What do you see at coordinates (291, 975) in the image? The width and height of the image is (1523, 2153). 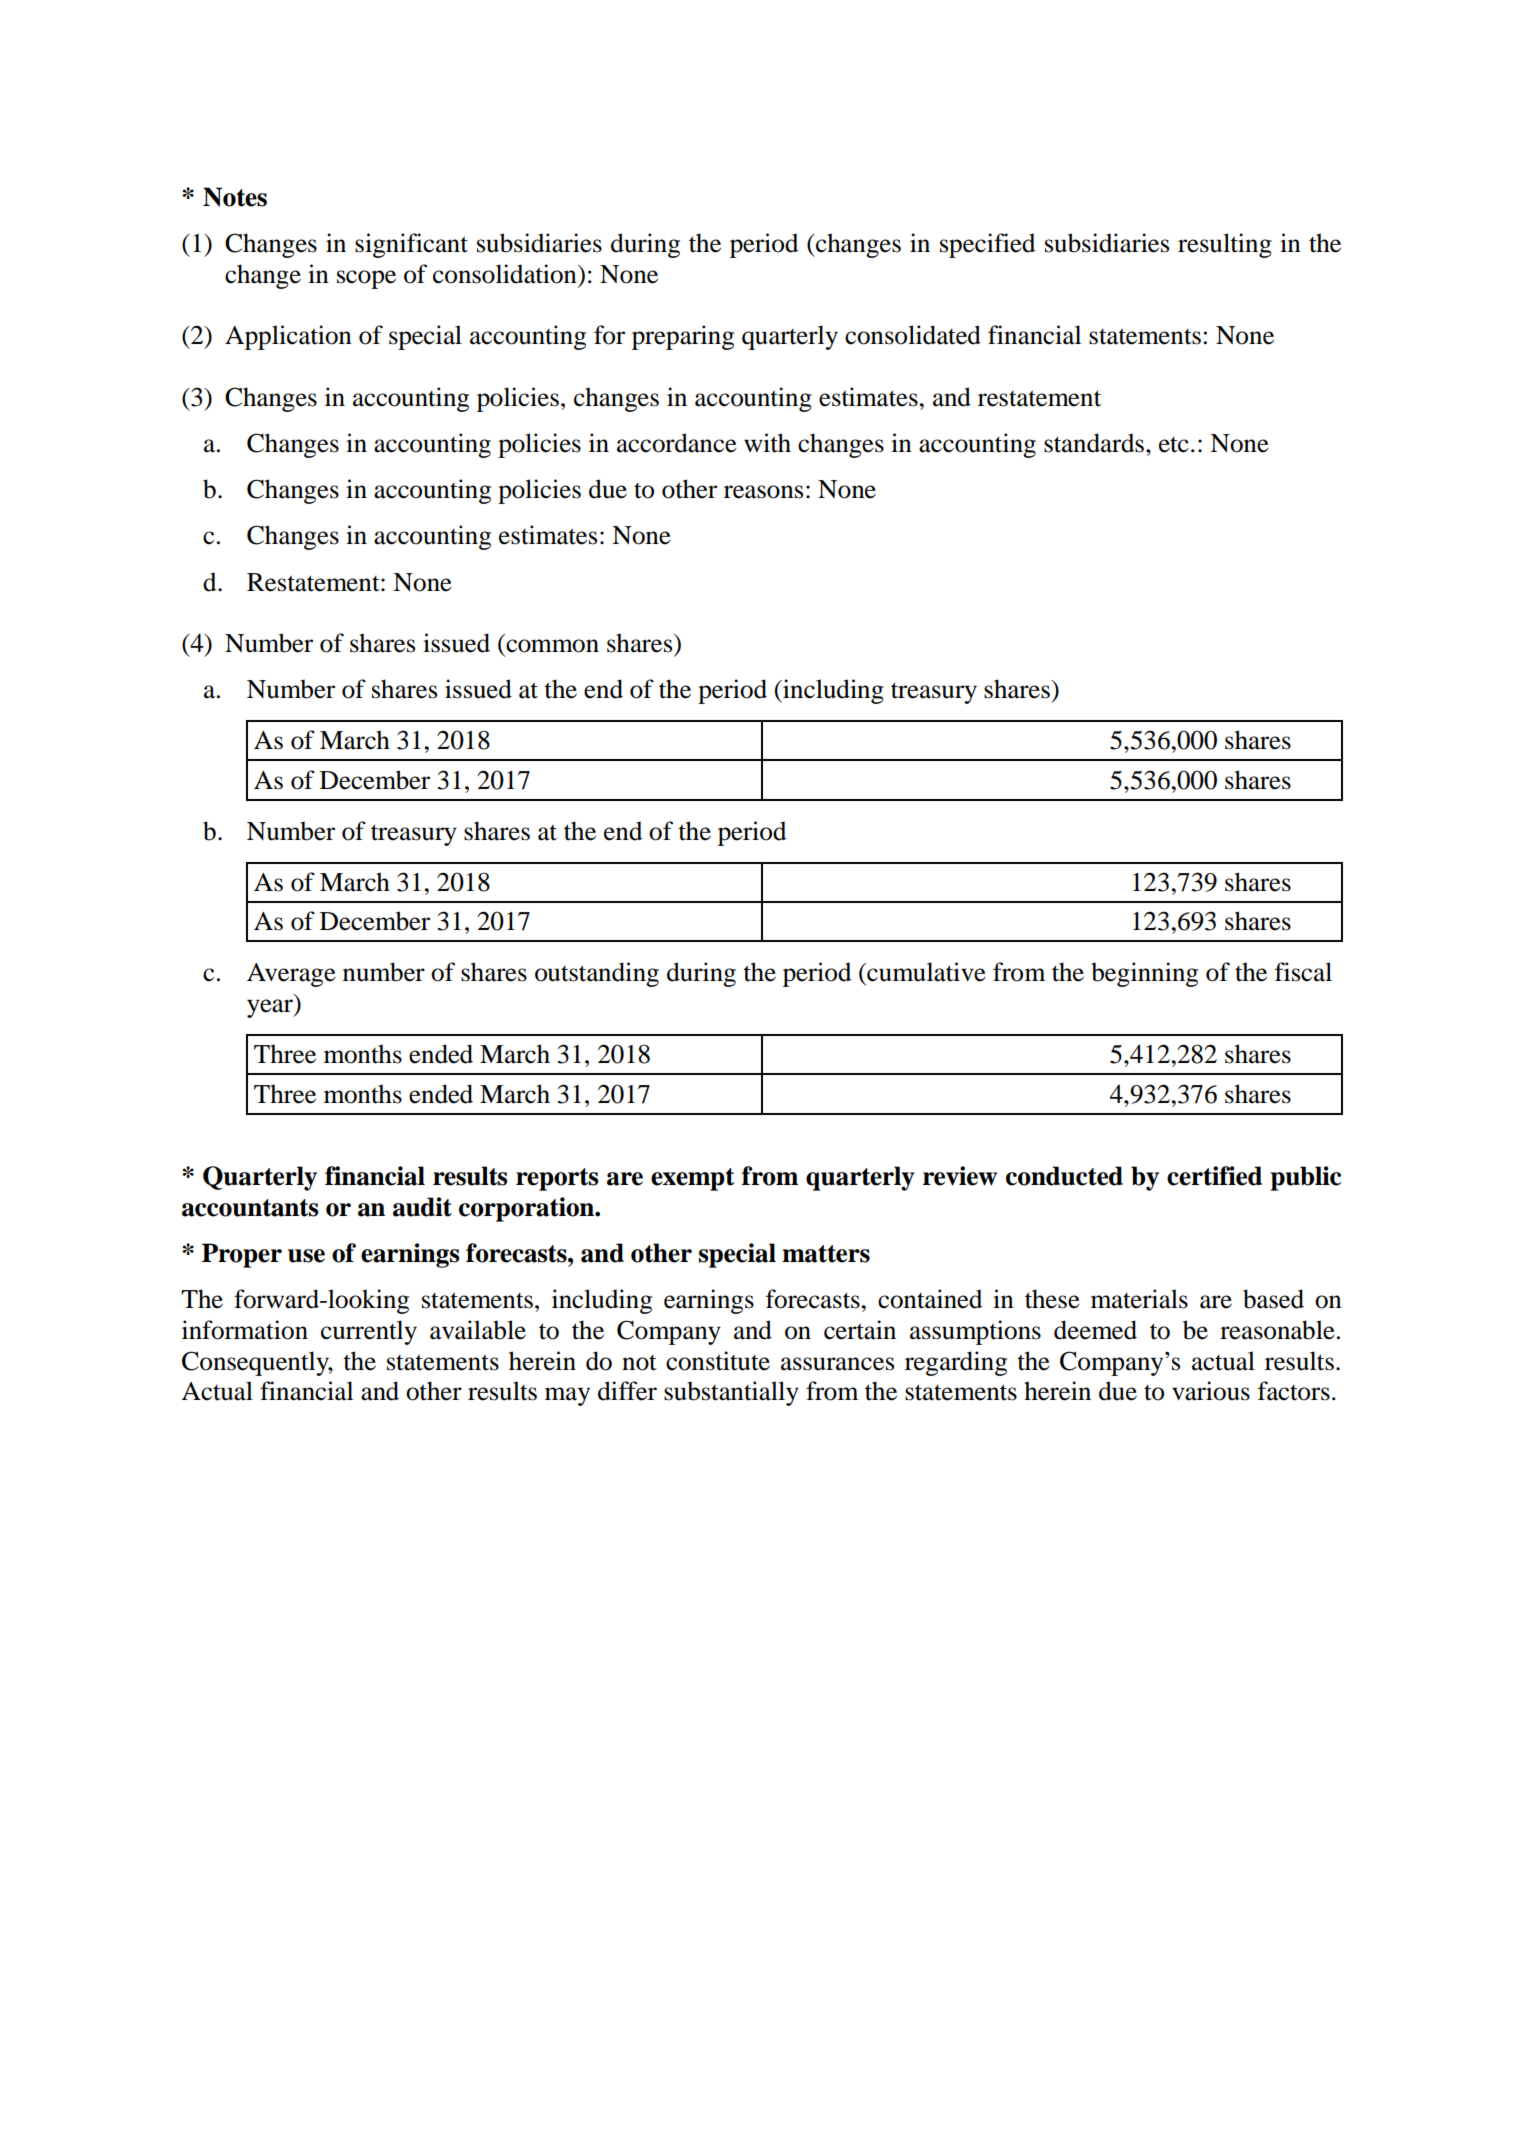 I see `Average` at bounding box center [291, 975].
